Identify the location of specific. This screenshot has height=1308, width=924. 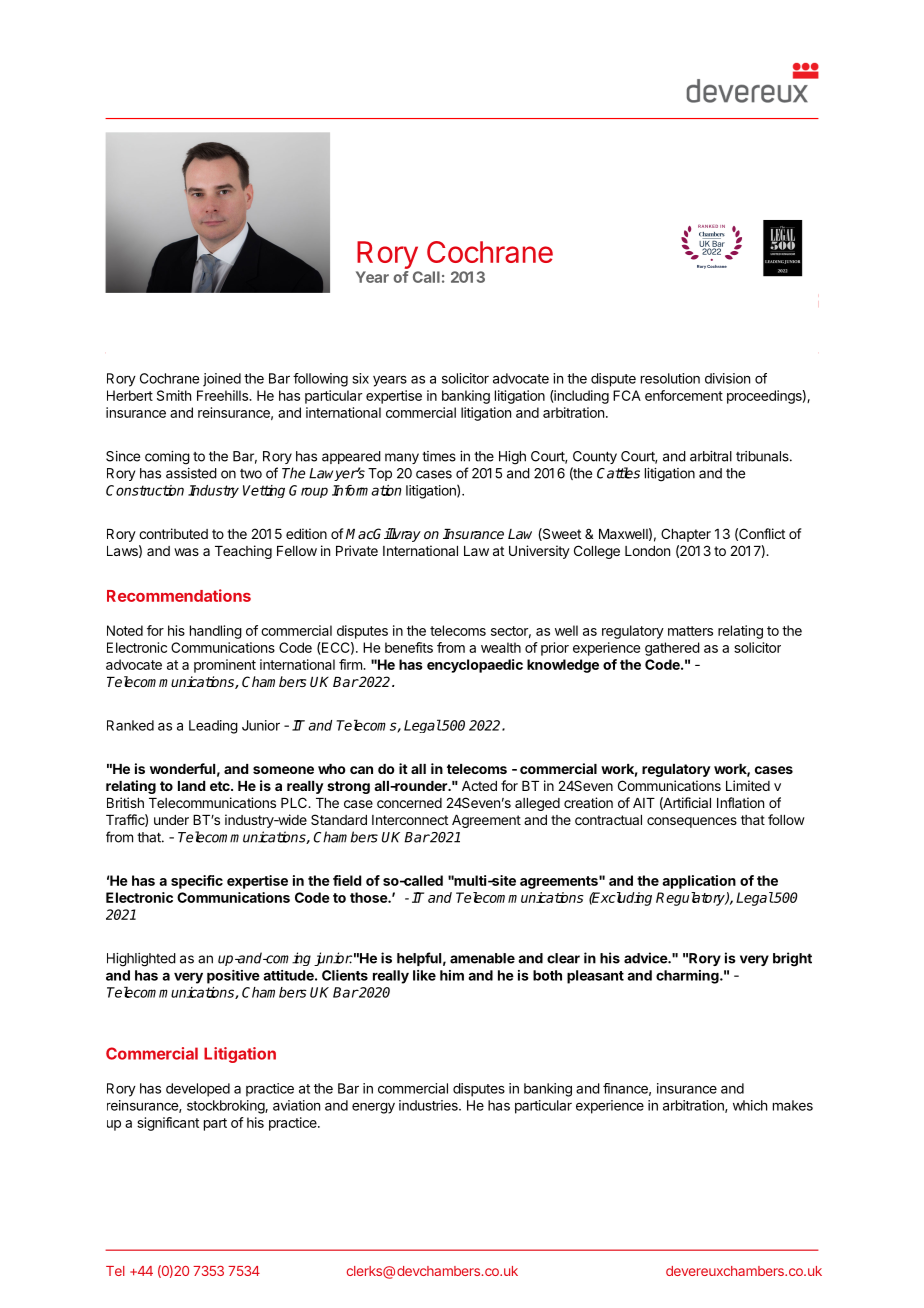
(197, 882).
